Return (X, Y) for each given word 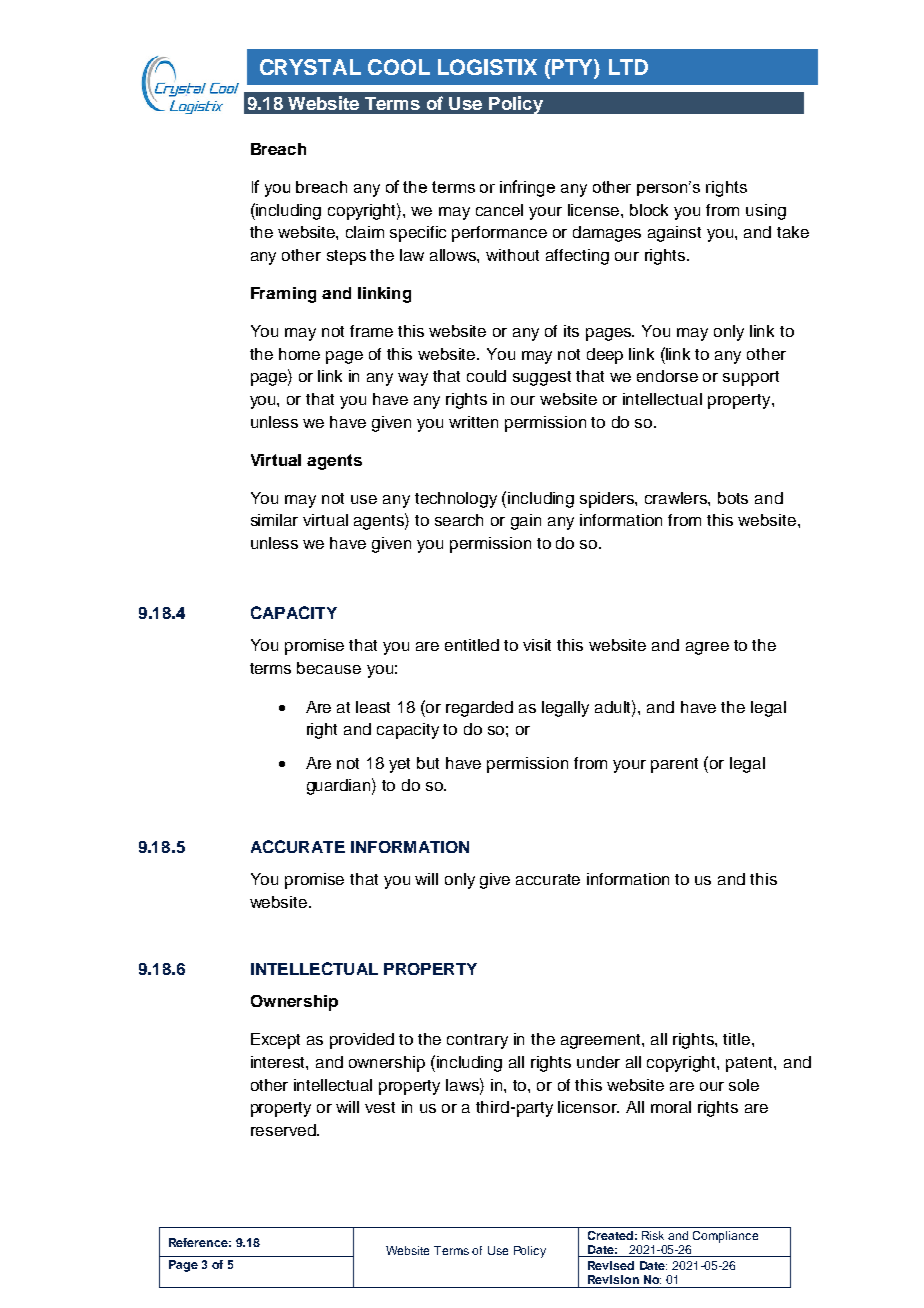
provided (362, 1041)
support (751, 378)
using (766, 212)
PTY (572, 68)
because (329, 668)
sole (744, 1085)
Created (610, 1235)
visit (537, 645)
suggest (542, 378)
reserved (284, 1130)
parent (674, 765)
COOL (399, 67)
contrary (477, 1041)
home (299, 354)
